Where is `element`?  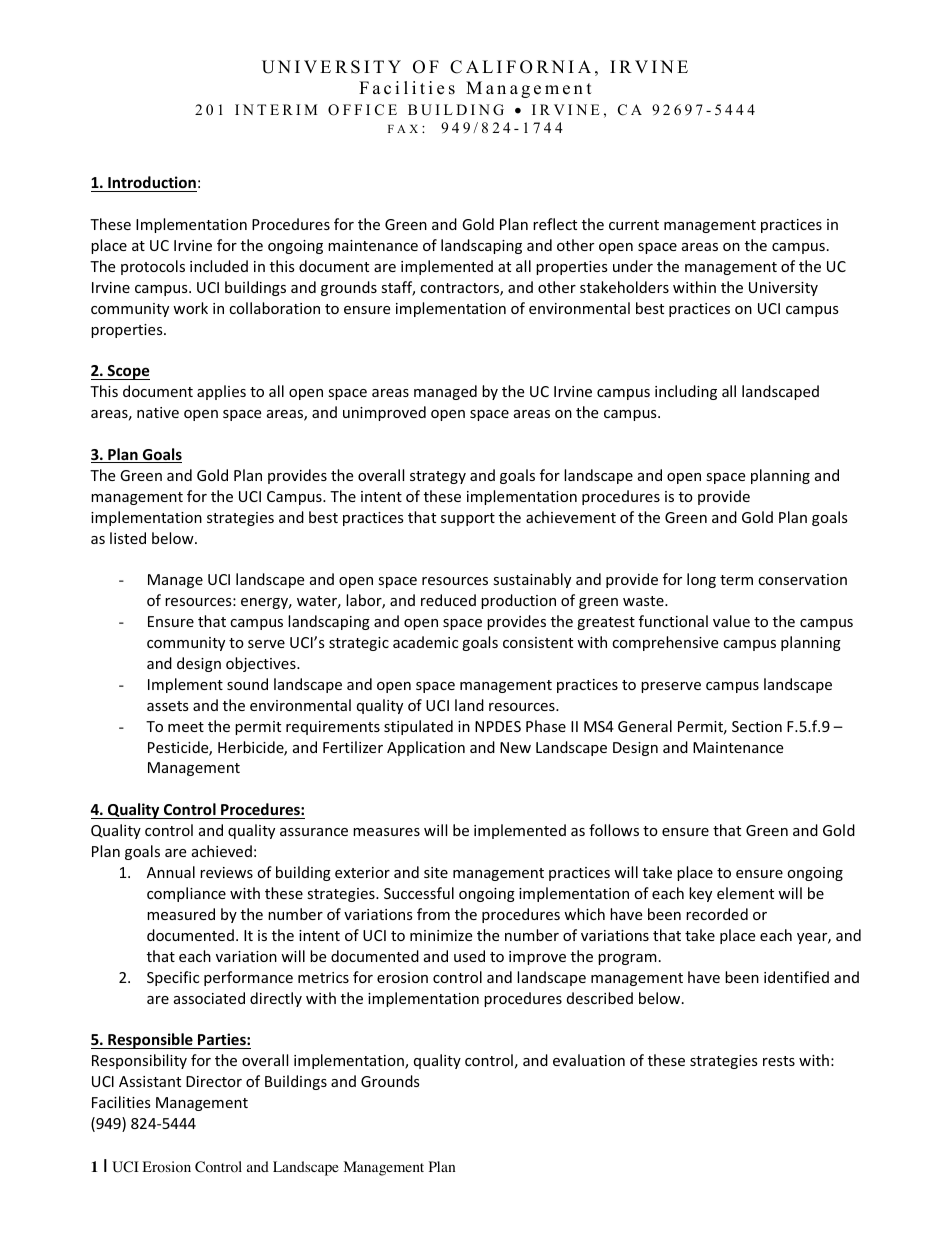
element is located at coordinates (745, 893).
